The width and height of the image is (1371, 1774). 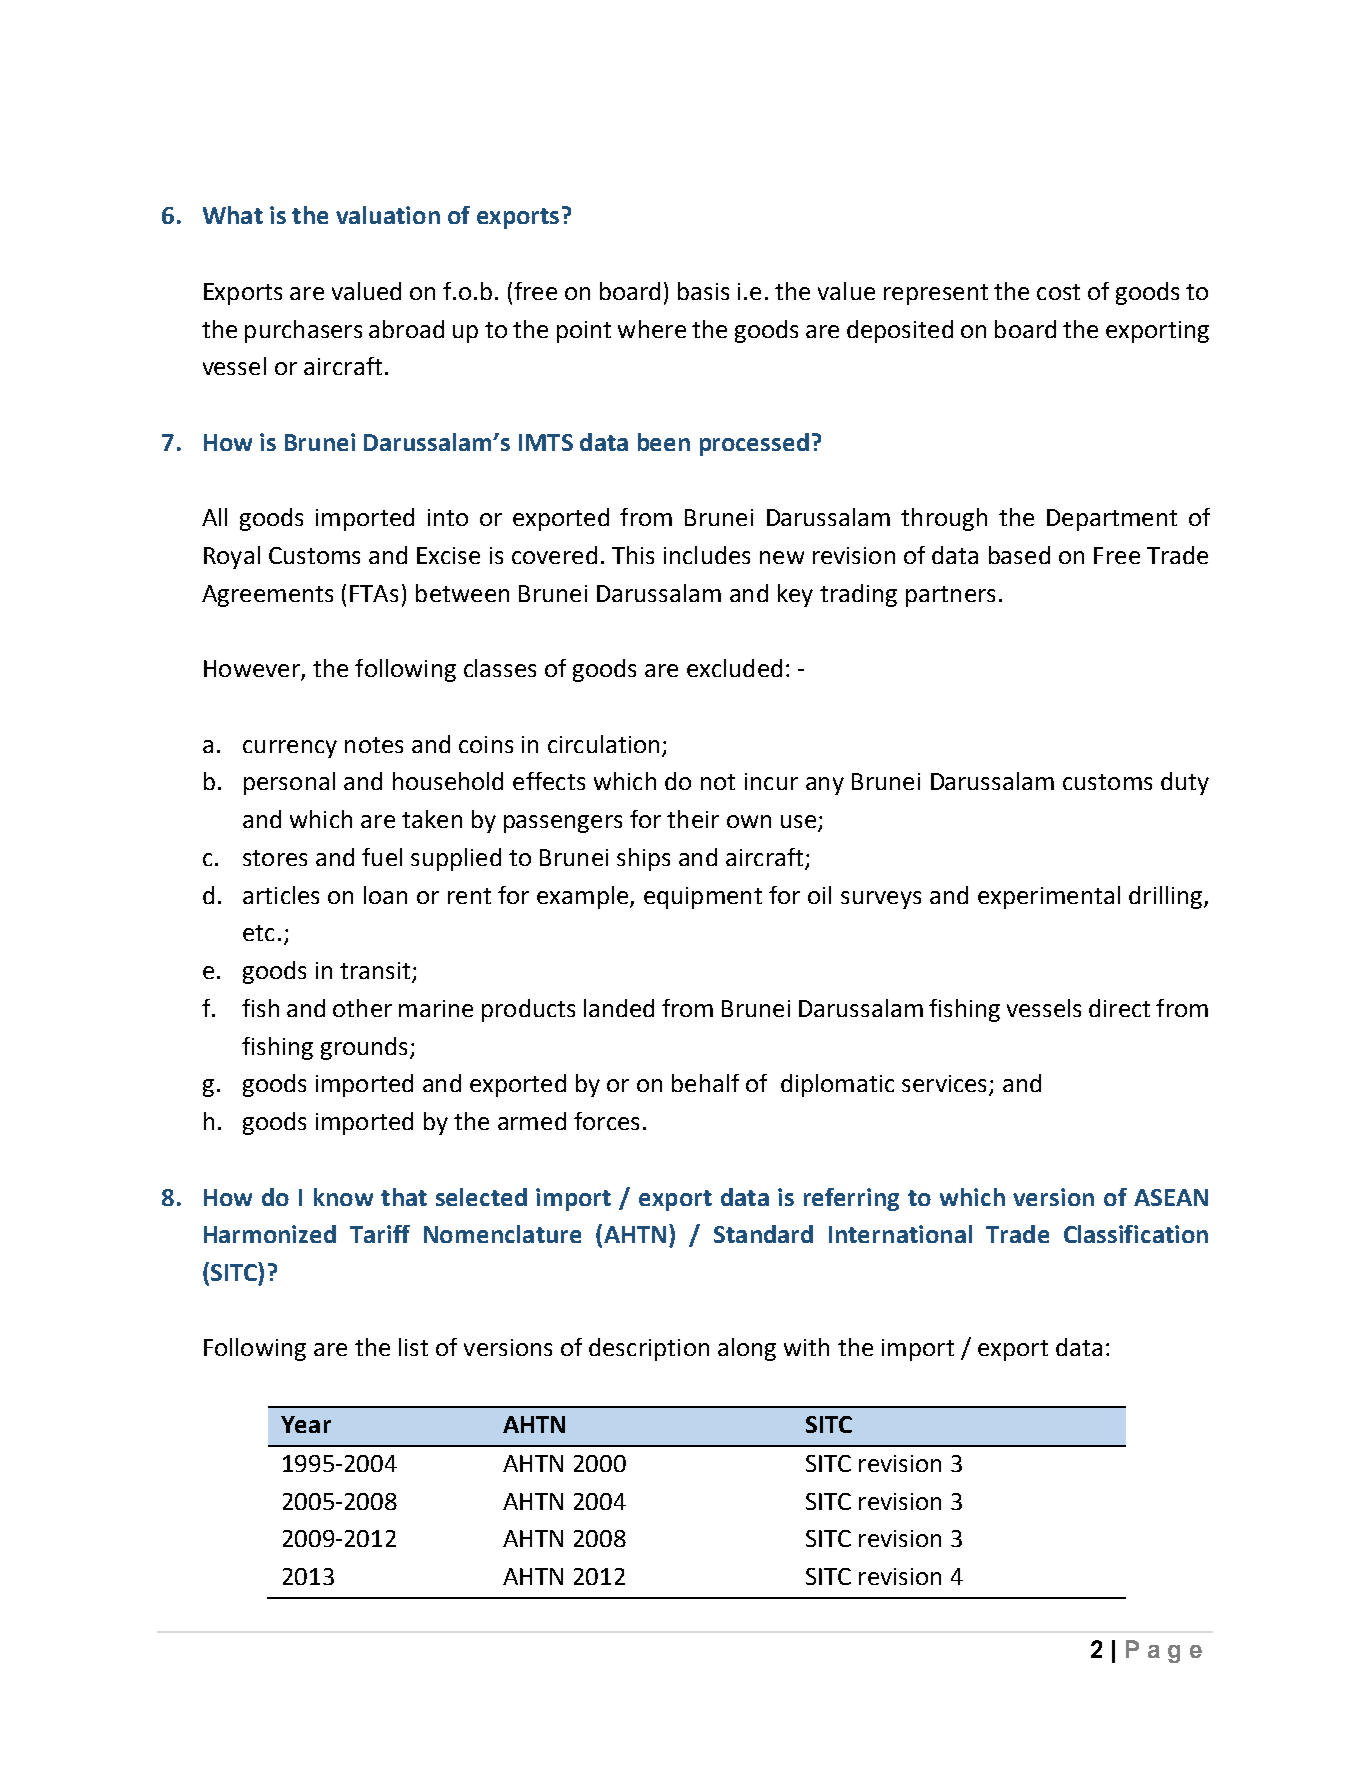 What do you see at coordinates (707, 555) in the image?
I see `includes` at bounding box center [707, 555].
